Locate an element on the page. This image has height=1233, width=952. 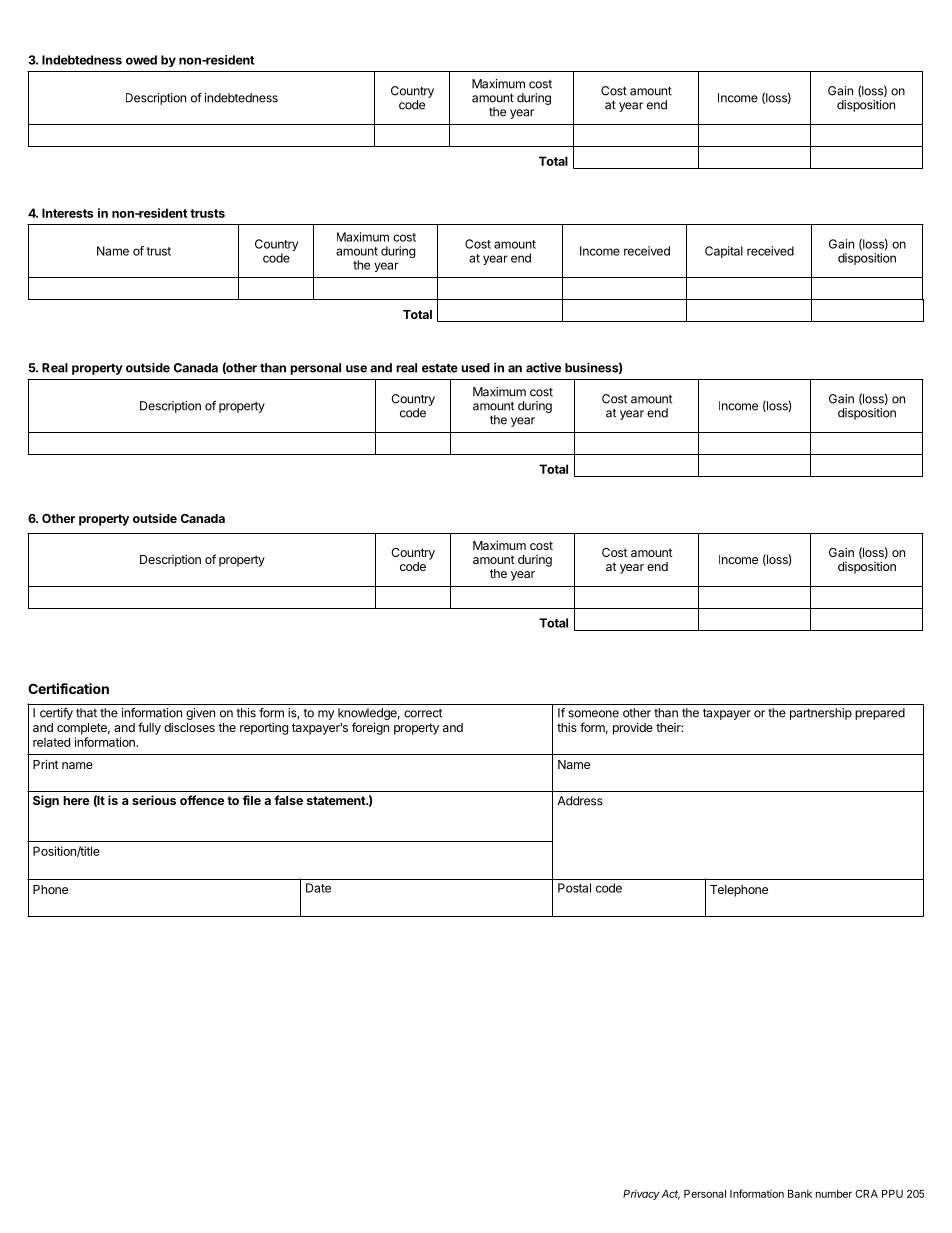
Privacy is located at coordinates (641, 1194).
